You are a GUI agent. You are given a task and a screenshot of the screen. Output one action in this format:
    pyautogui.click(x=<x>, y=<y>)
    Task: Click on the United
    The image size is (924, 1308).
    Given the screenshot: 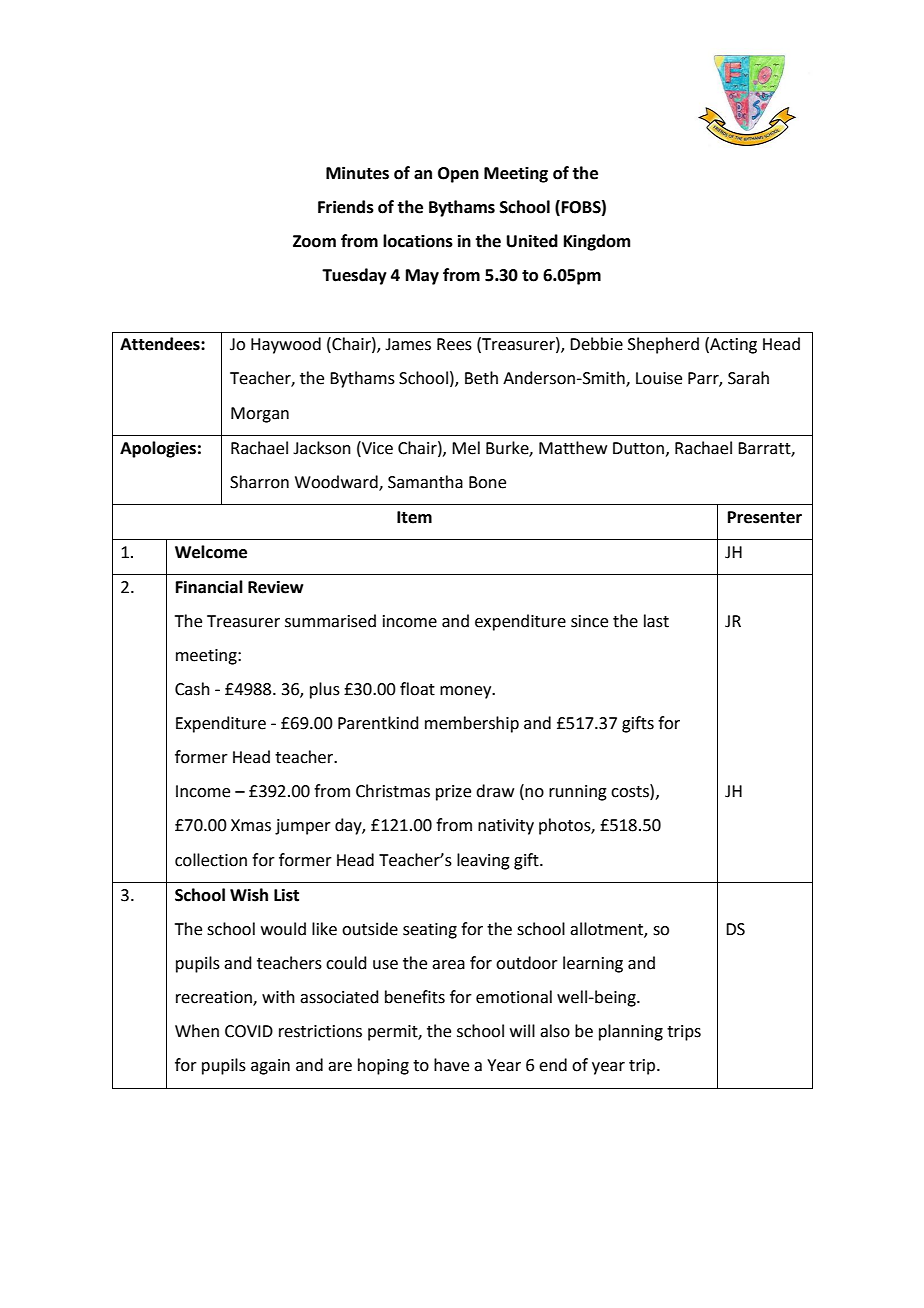 What is the action you would take?
    pyautogui.click(x=532, y=241)
